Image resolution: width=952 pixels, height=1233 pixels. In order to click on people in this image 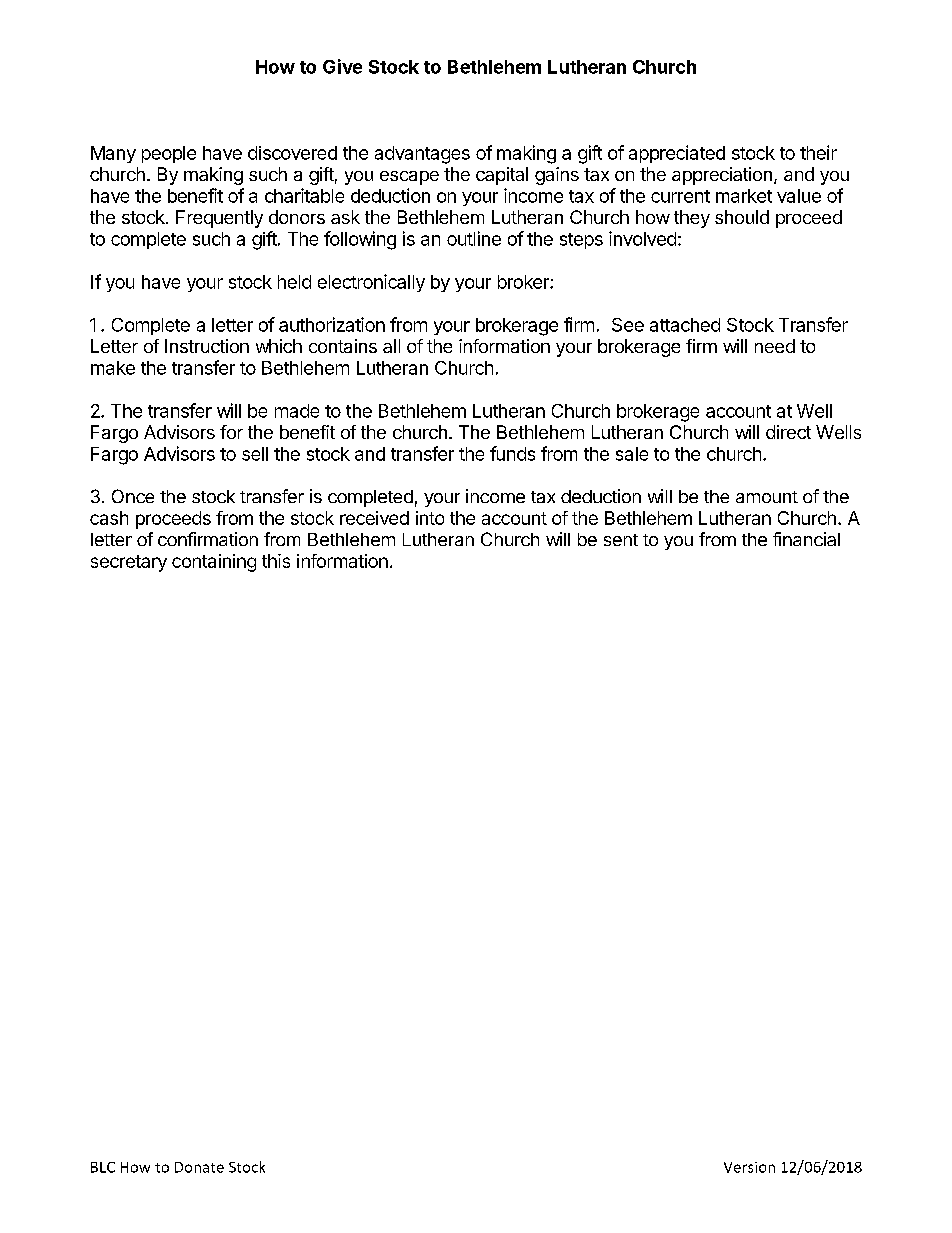, I will do `click(169, 154)`.
